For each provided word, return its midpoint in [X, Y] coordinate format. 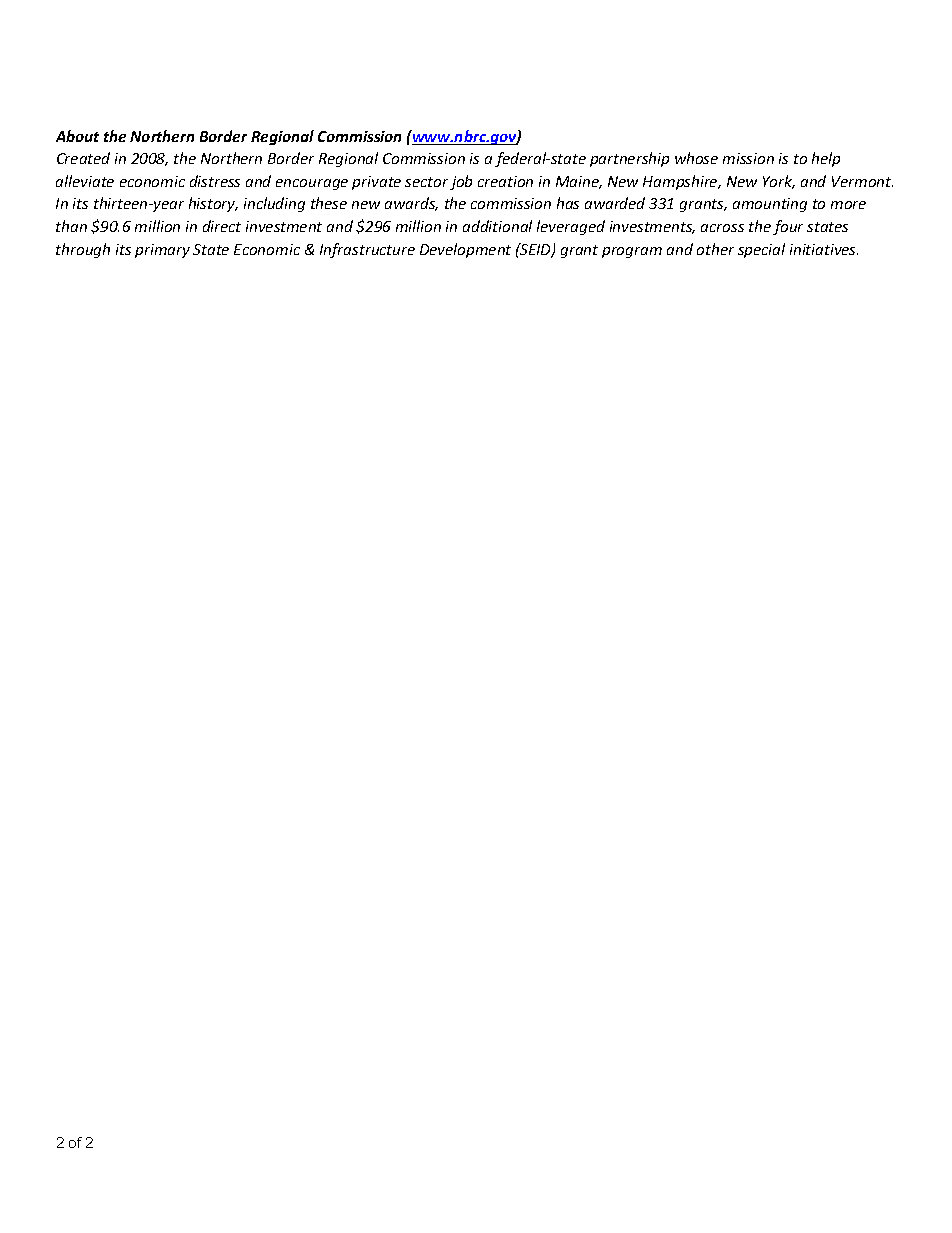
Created [83, 158]
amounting [770, 205]
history [213, 204]
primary [162, 251]
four [788, 227]
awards [411, 204]
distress [215, 181]
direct [222, 226]
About [77, 136]
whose [696, 158]
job [461, 182]
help [826, 159]
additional [497, 226]
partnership [629, 159]
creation [505, 181]
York [779, 182]
